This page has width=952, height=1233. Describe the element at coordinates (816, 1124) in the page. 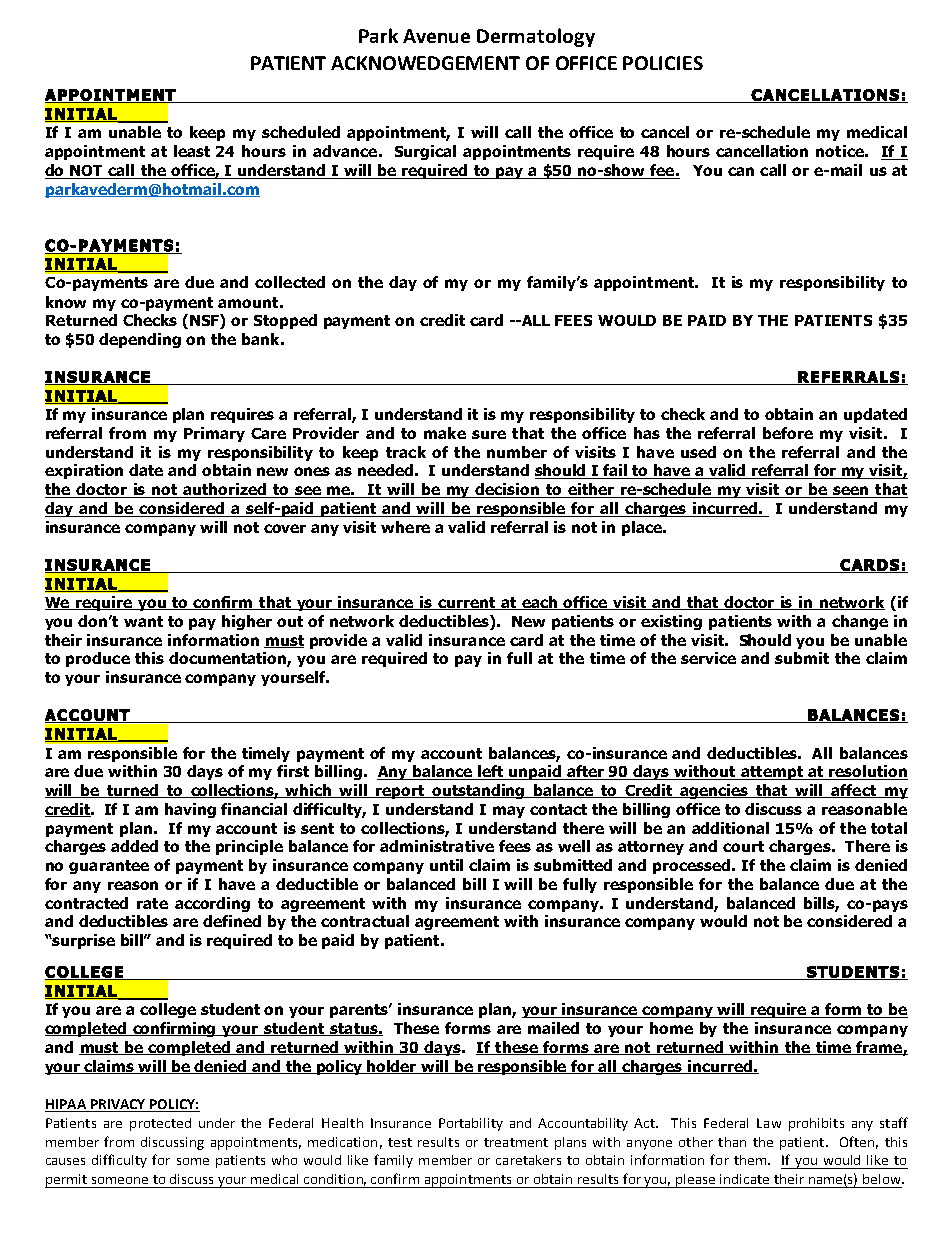

I see `prohibits` at that location.
